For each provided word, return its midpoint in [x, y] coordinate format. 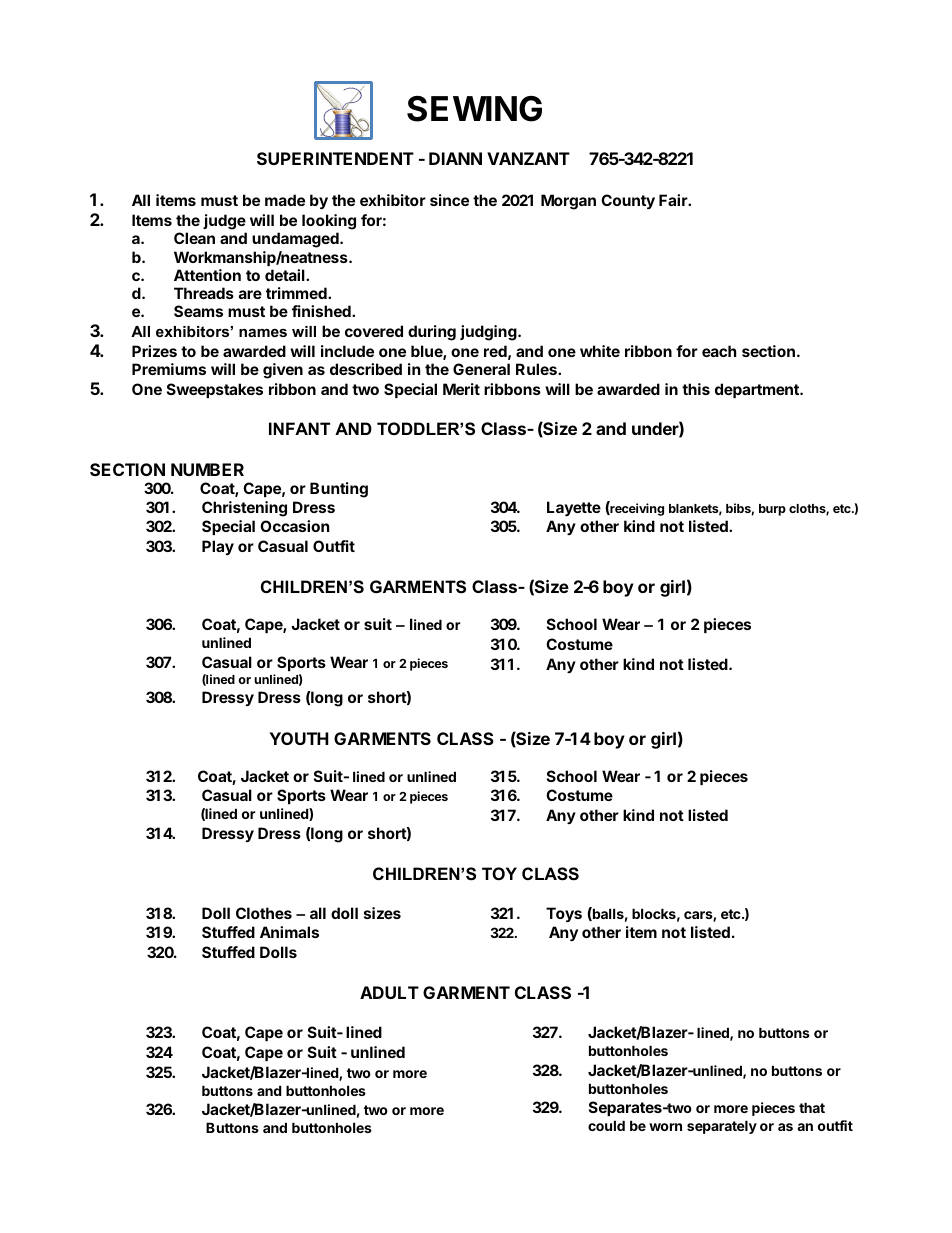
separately [722, 1127]
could [606, 1125]
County [628, 201]
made [285, 200]
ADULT [389, 992]
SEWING [474, 109]
